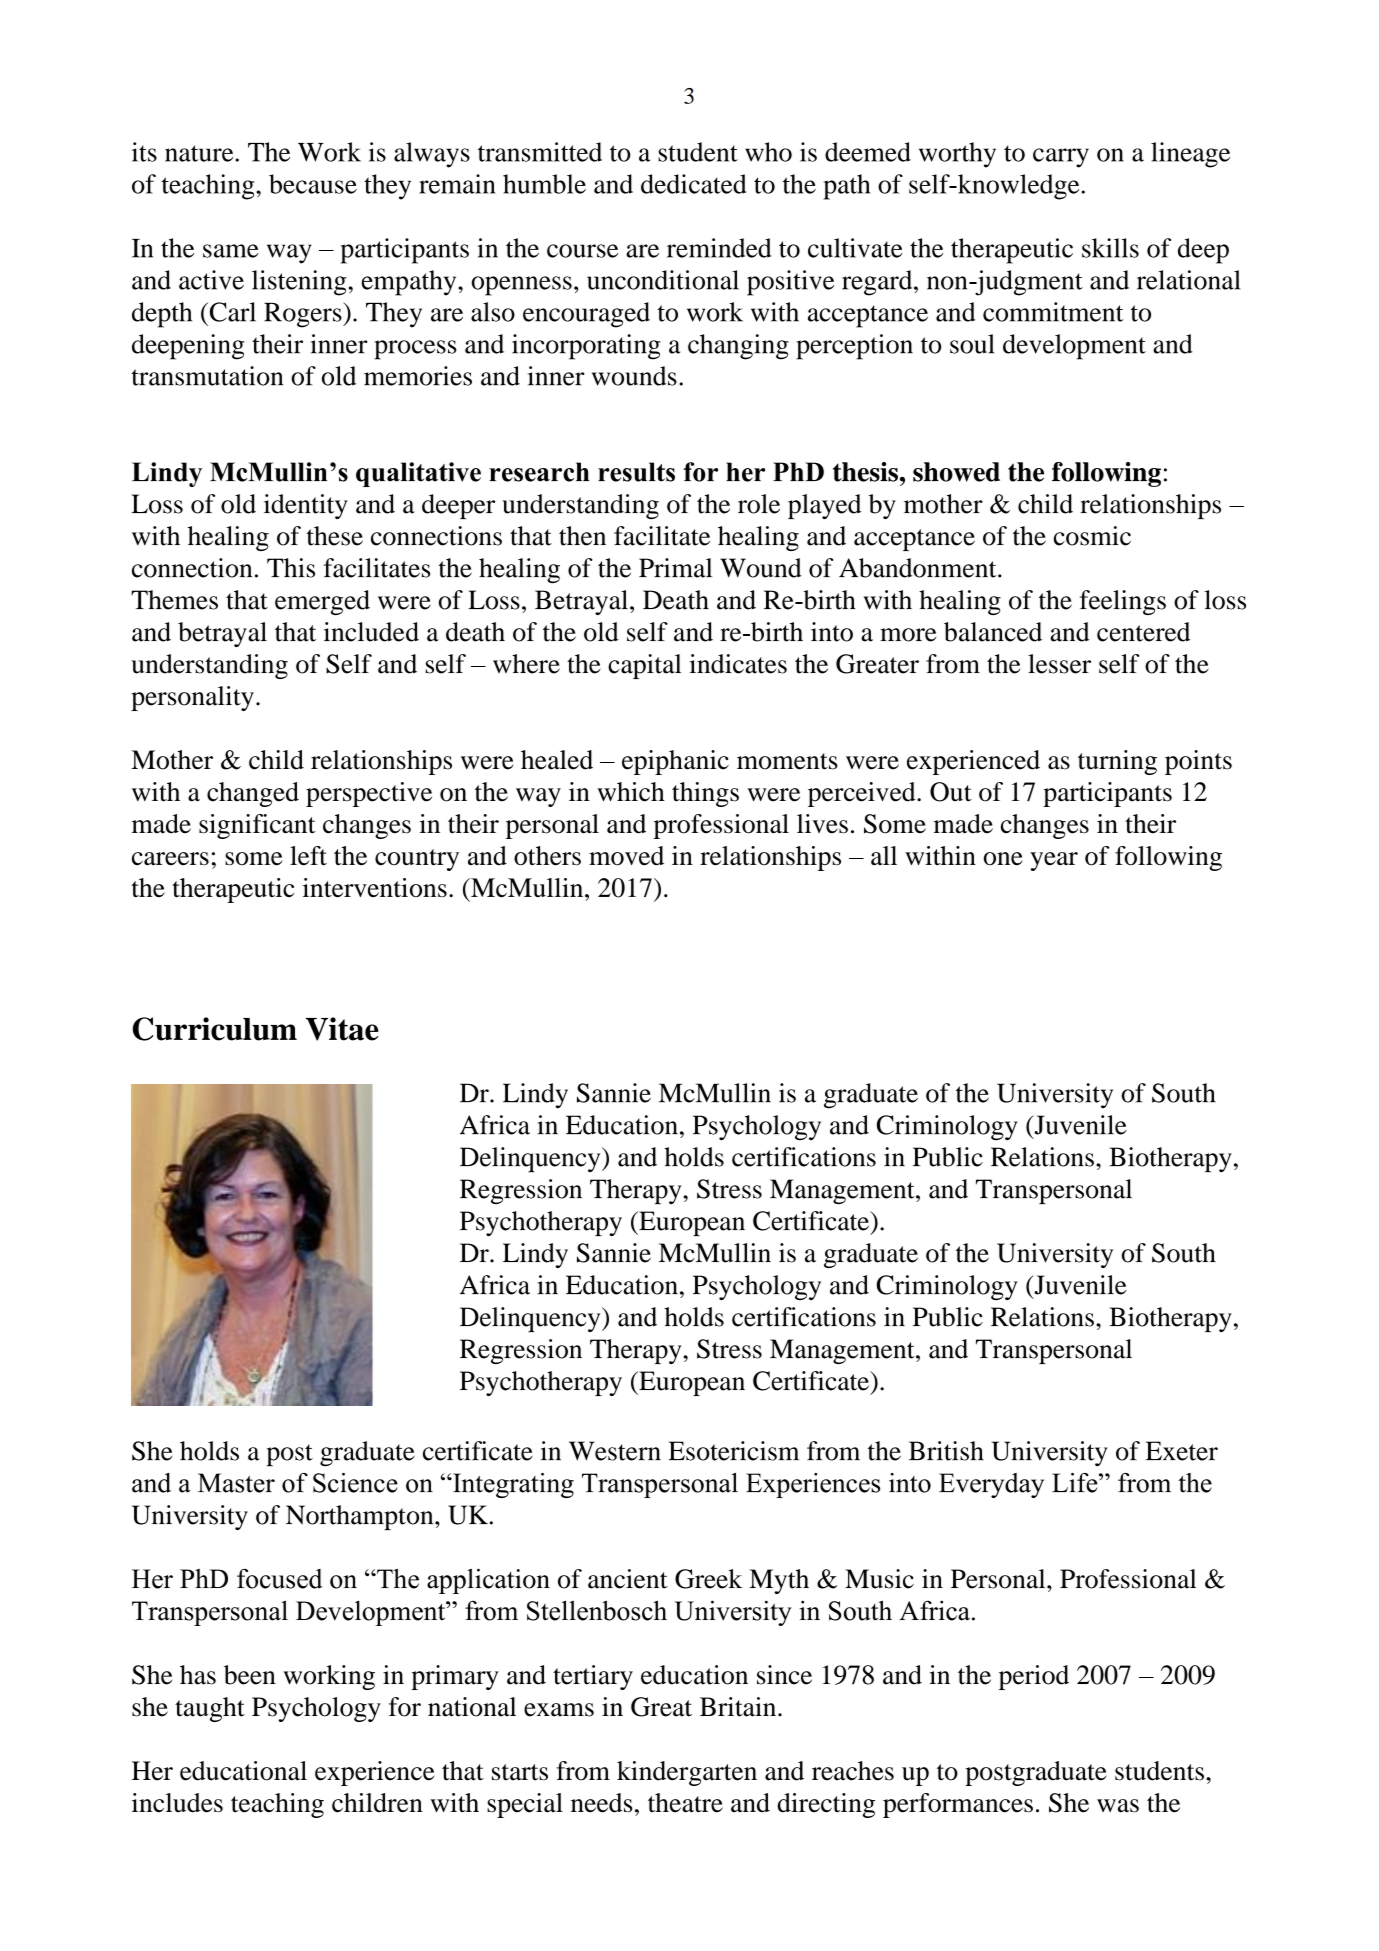 Image resolution: width=1379 pixels, height=1951 pixels. What do you see at coordinates (291, 568) in the image?
I see `This` at bounding box center [291, 568].
